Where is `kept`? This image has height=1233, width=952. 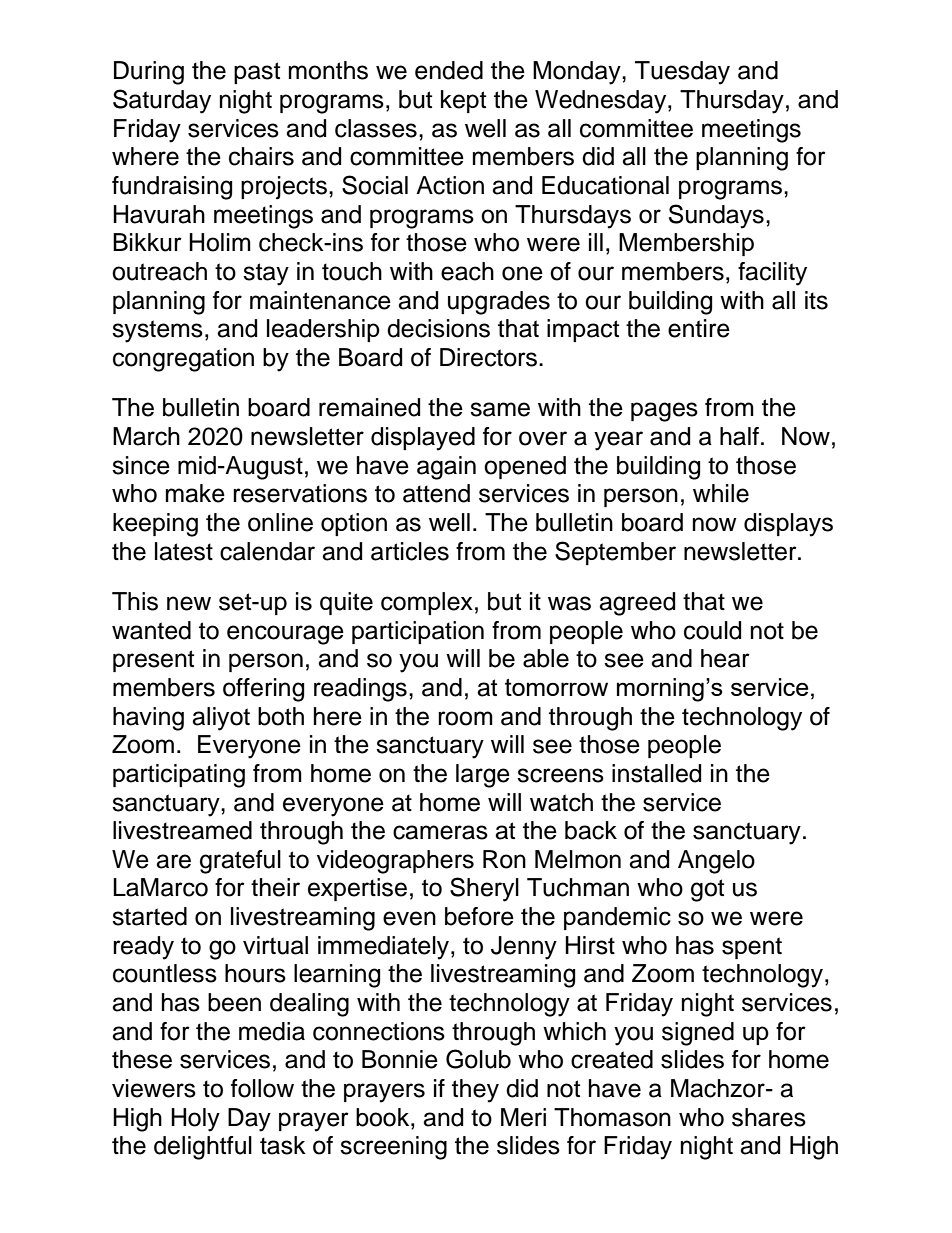 kept is located at coordinates (463, 101).
